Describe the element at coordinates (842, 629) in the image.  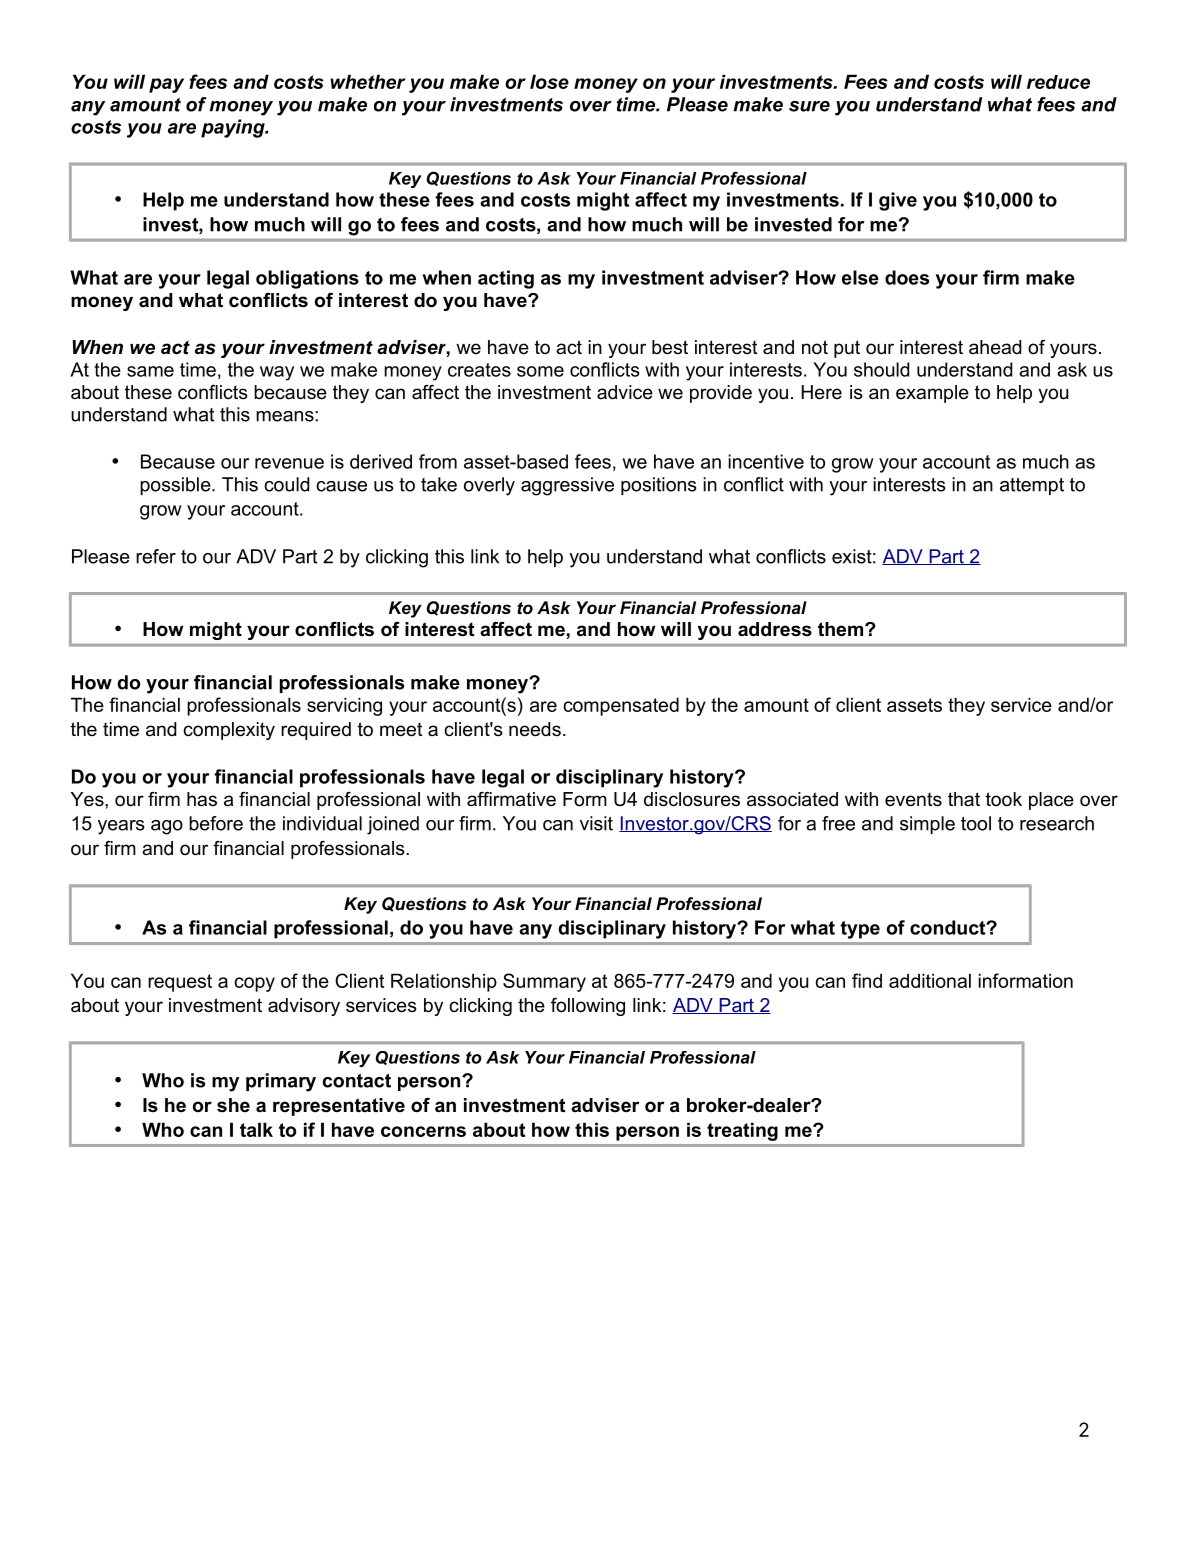
I see `them` at that location.
